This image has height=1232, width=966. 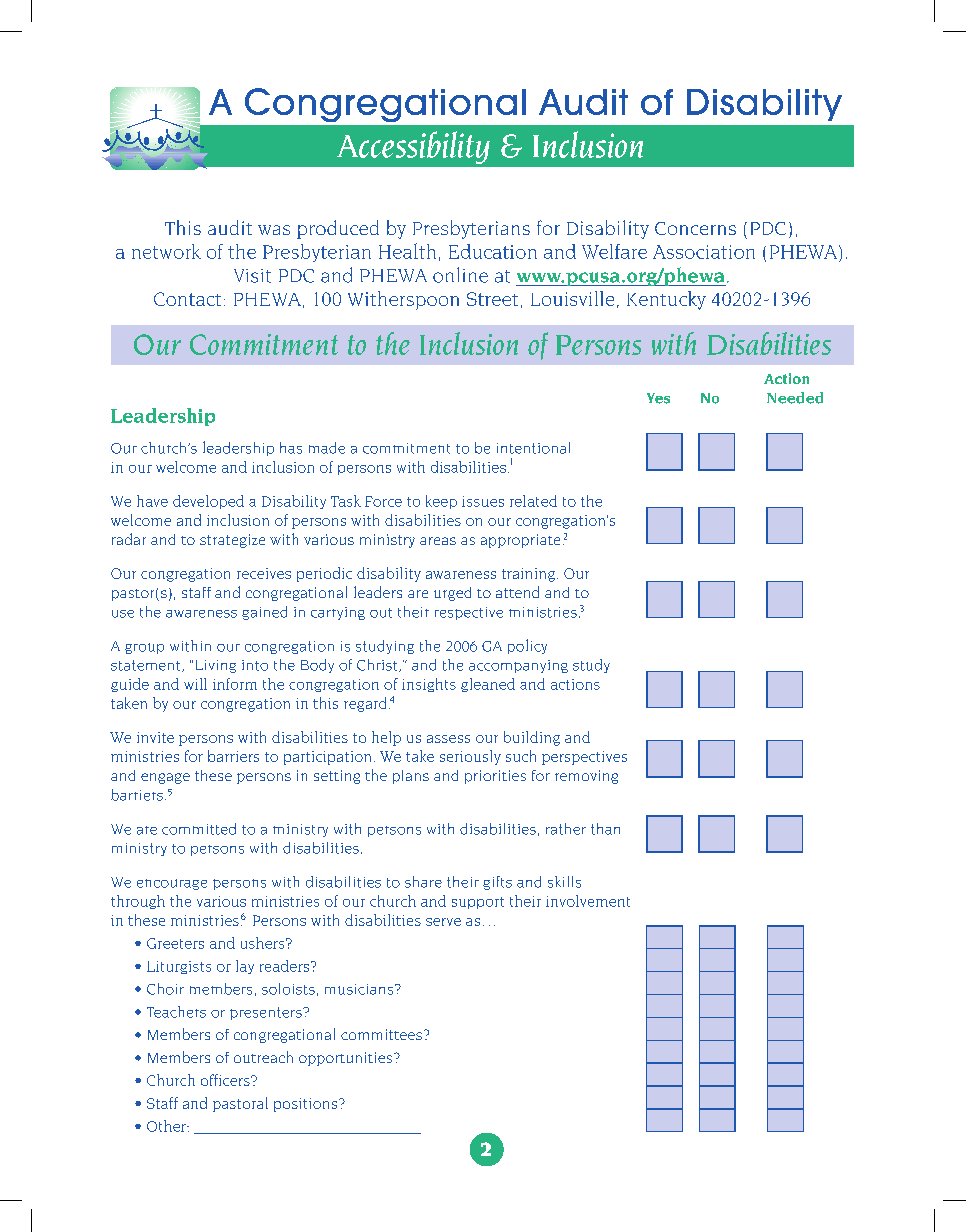 I want to click on Association, so click(x=704, y=252).
